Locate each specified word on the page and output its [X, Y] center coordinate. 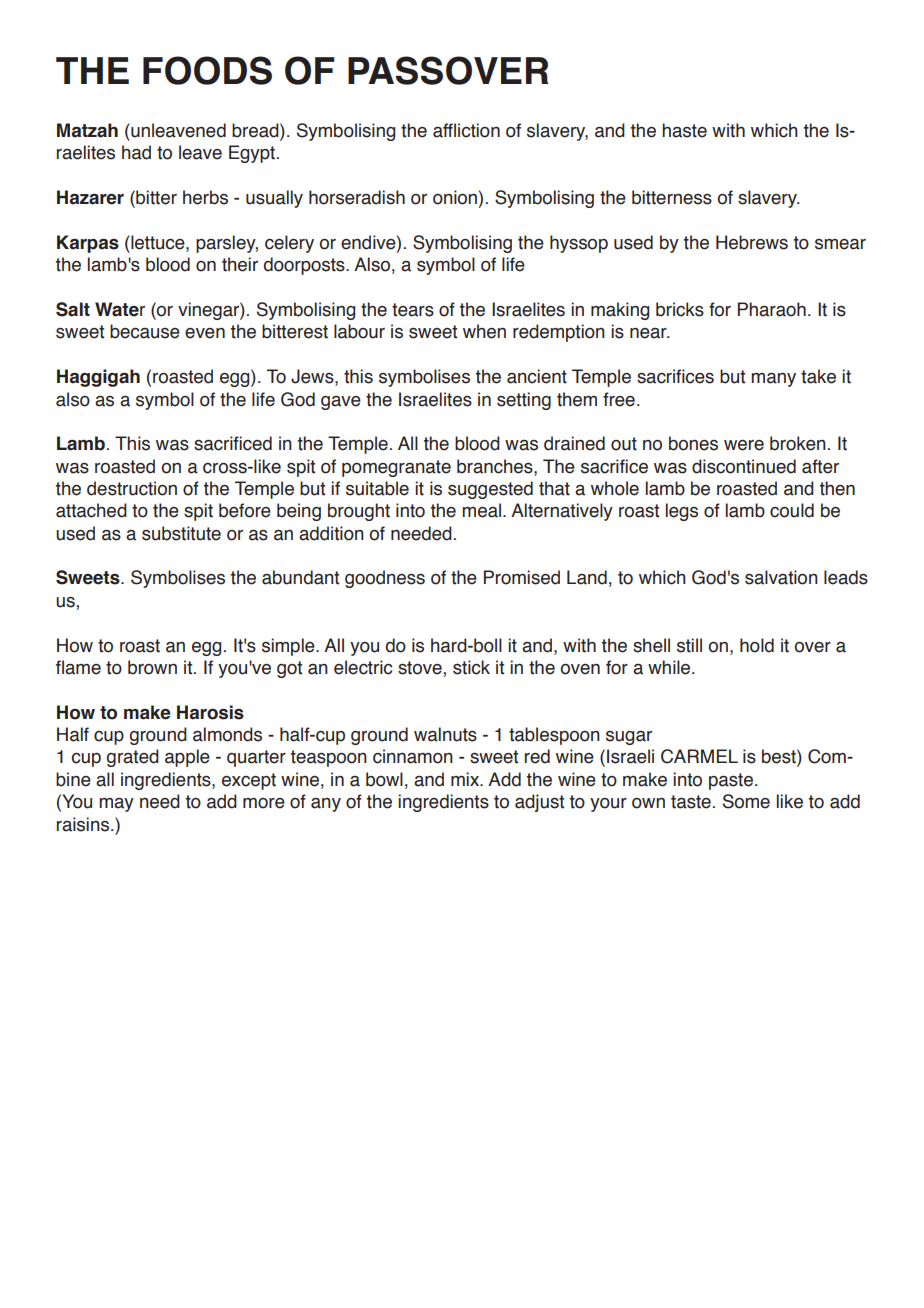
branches [496, 466]
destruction [132, 488]
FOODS [207, 70]
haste [684, 130]
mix [466, 779]
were [744, 445]
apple [187, 758]
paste [731, 781]
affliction [466, 130]
